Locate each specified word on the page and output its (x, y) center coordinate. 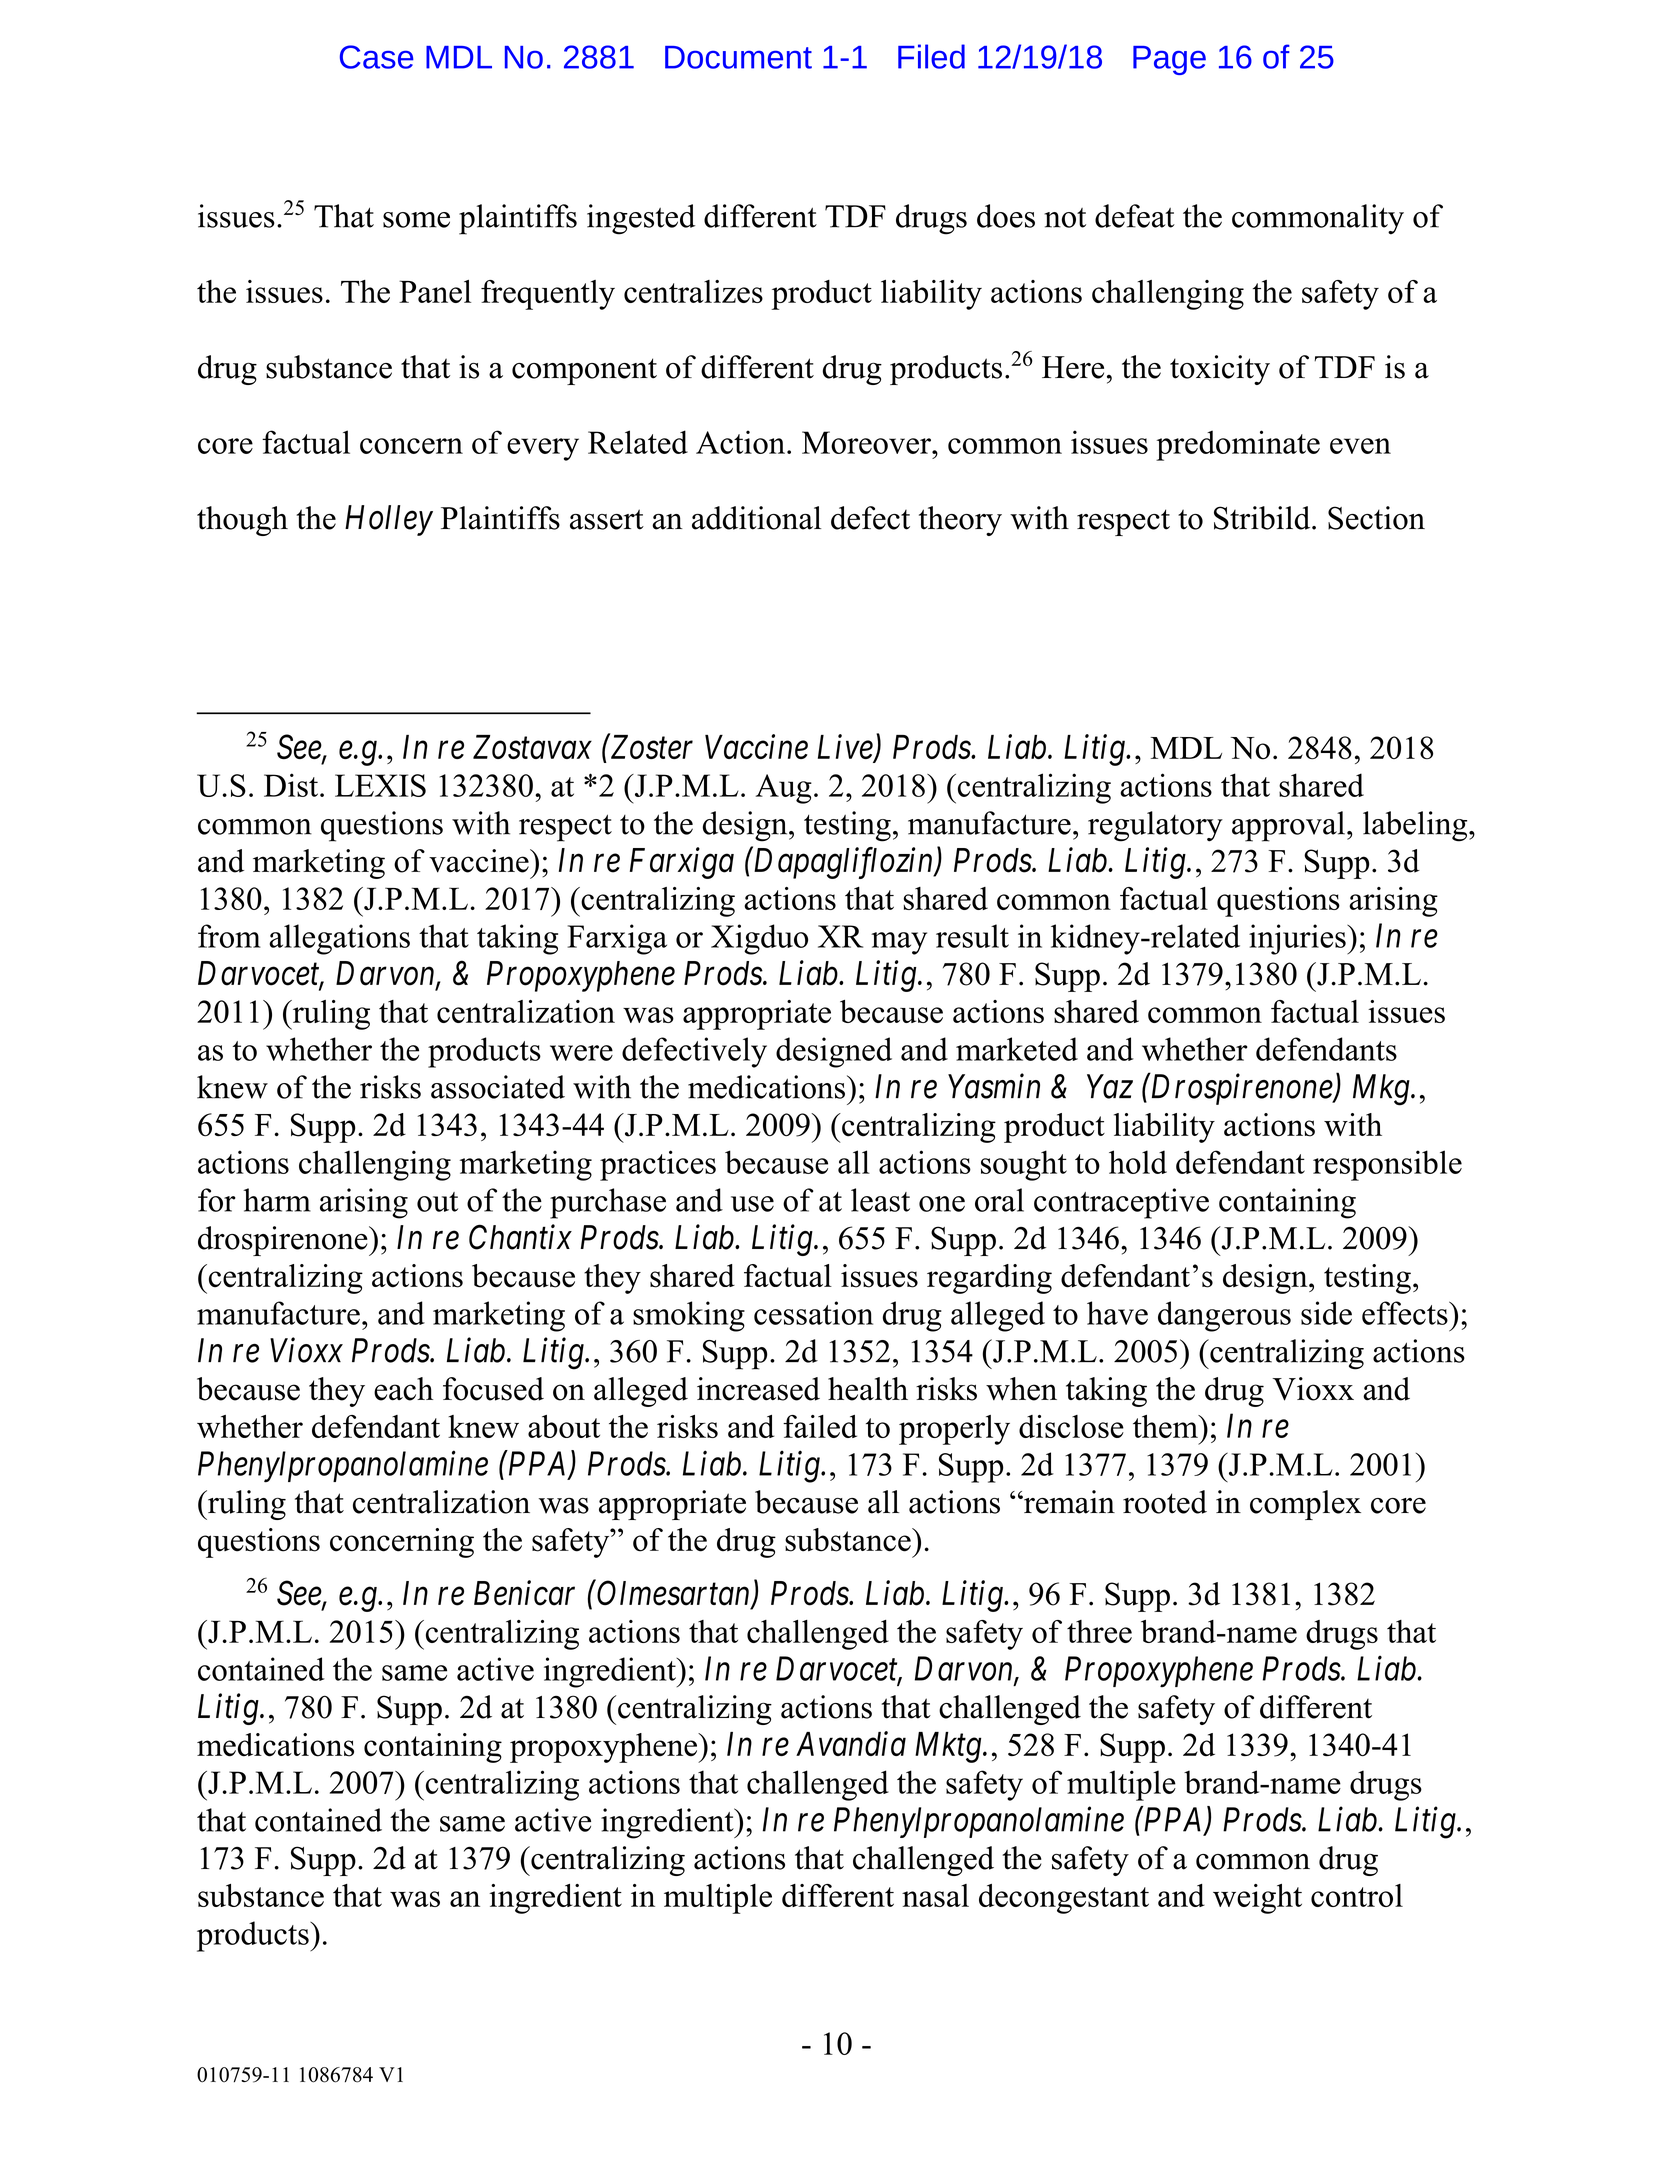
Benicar (524, 1593)
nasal (935, 1895)
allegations (339, 939)
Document (738, 57)
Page (1169, 60)
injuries (1298, 939)
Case (377, 57)
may (899, 943)
